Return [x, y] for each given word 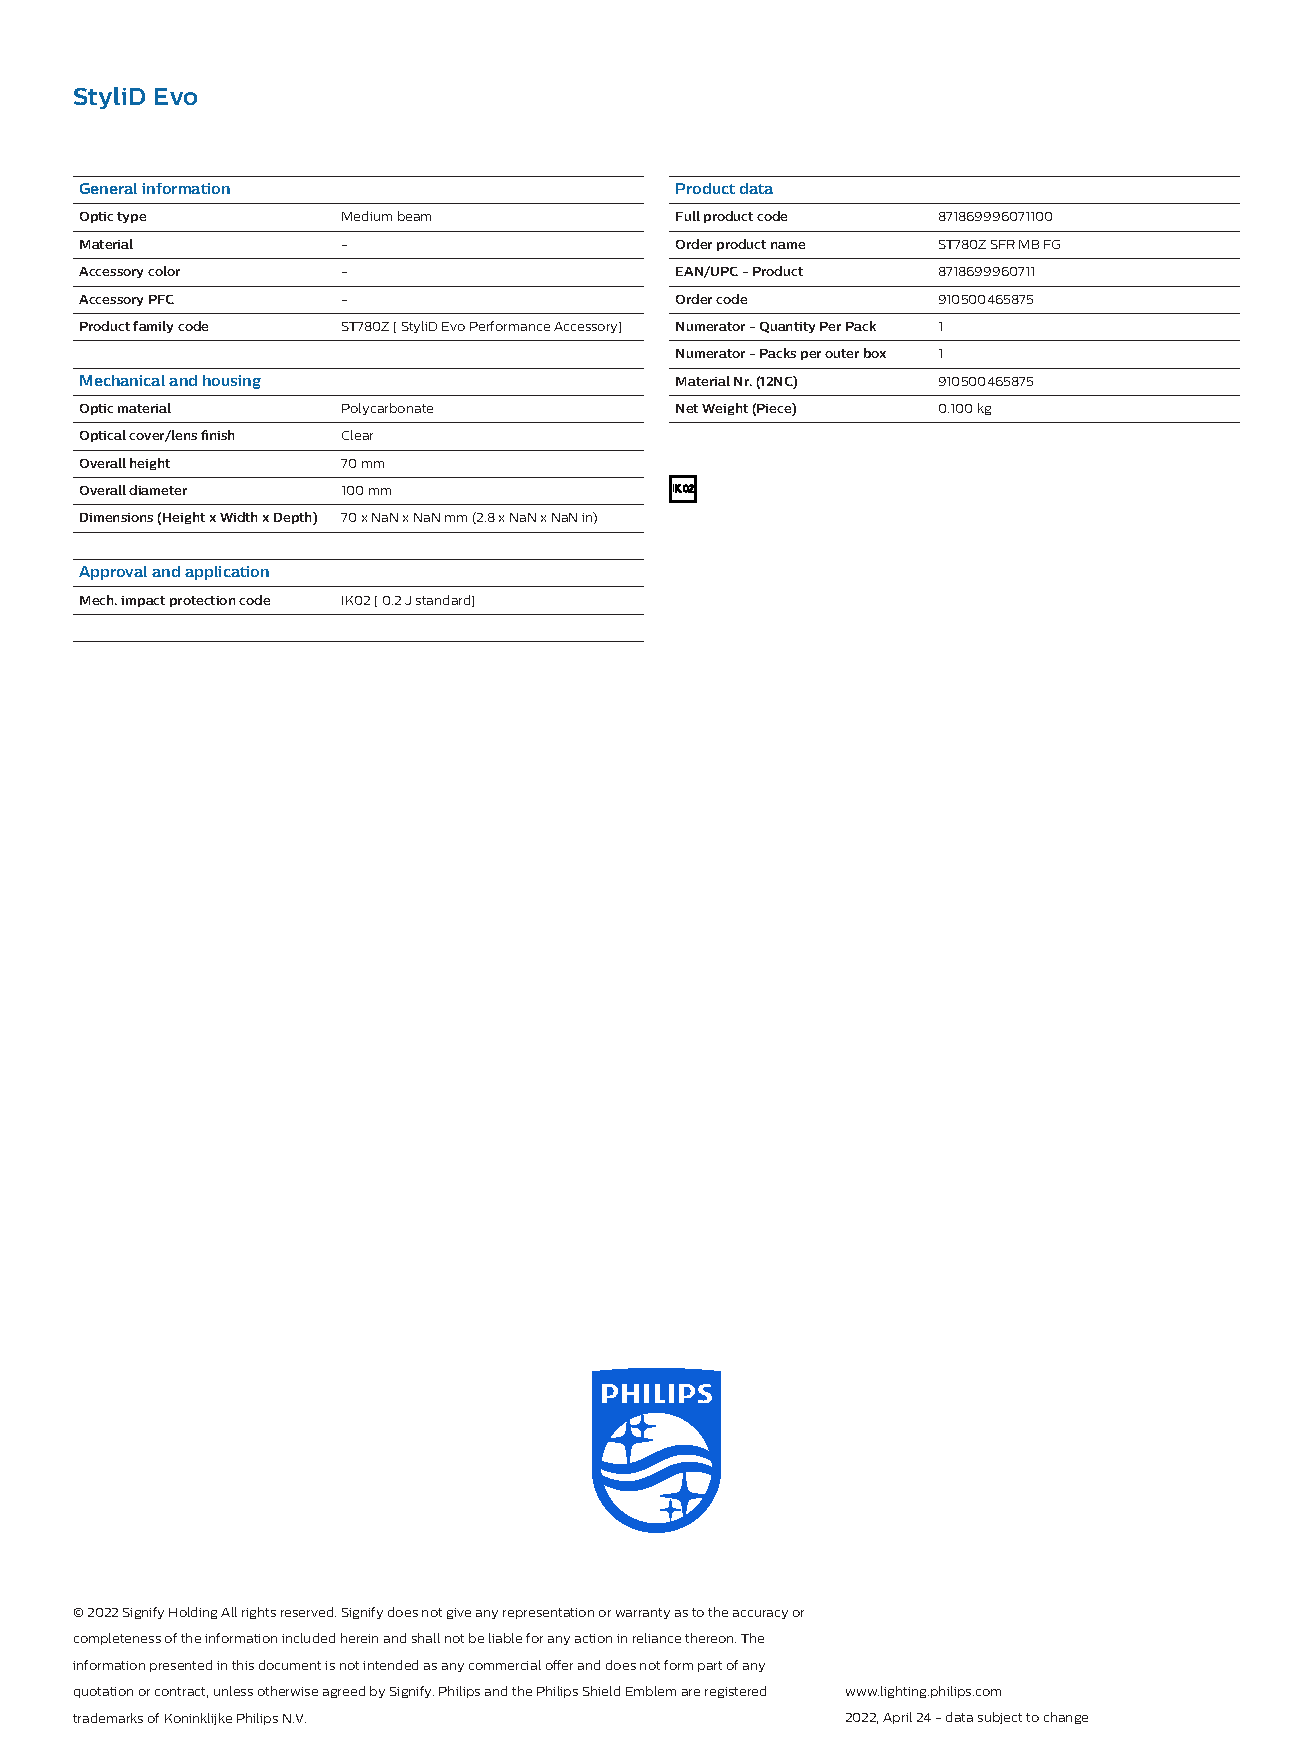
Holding [193, 1613]
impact [143, 601]
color [164, 271]
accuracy [760, 1614]
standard [444, 601]
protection [202, 601]
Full [688, 216]
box [875, 353]
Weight [725, 409]
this [243, 1665]
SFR [1003, 244]
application [227, 573]
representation [548, 1613]
